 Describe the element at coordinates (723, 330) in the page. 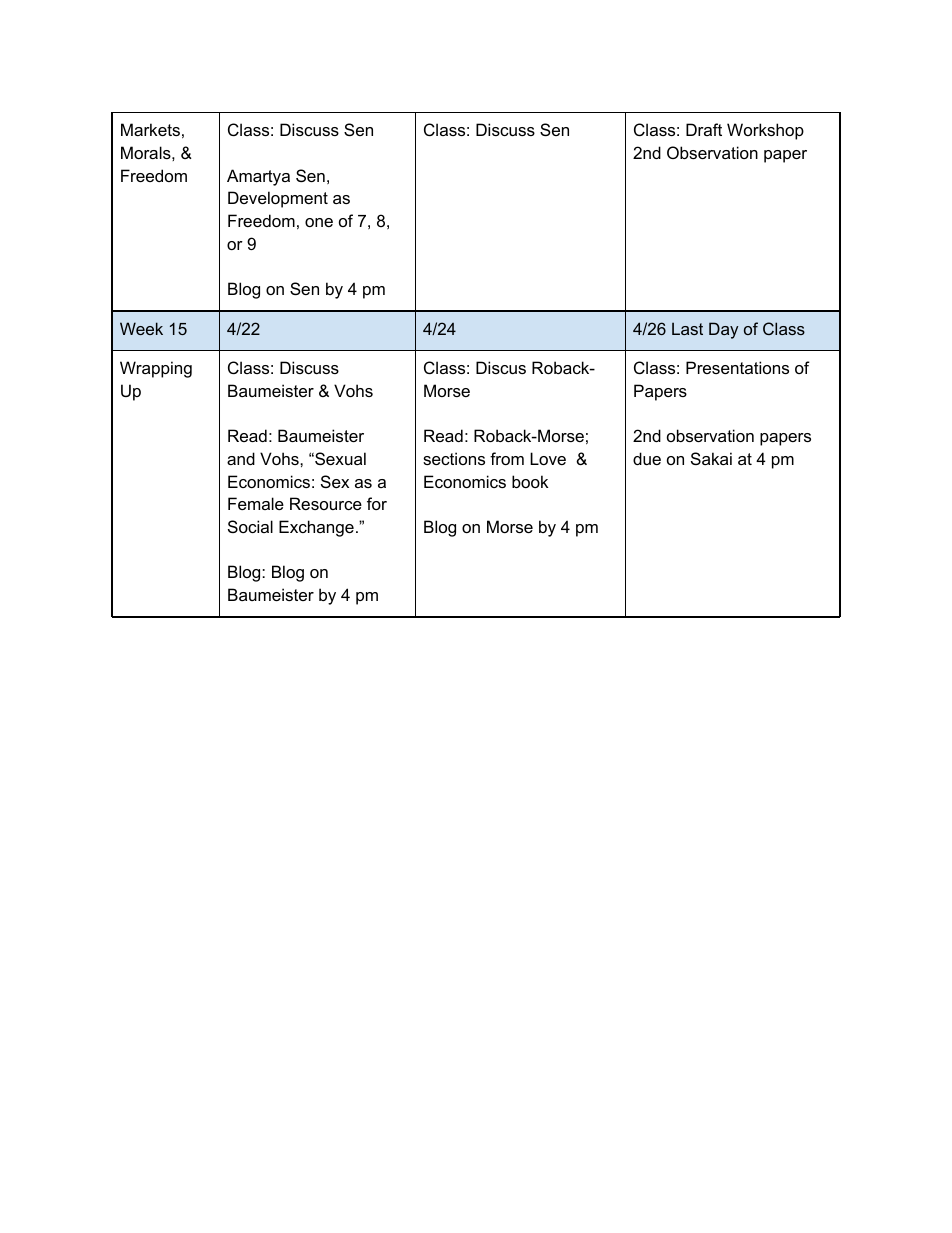

I see `Day` at that location.
